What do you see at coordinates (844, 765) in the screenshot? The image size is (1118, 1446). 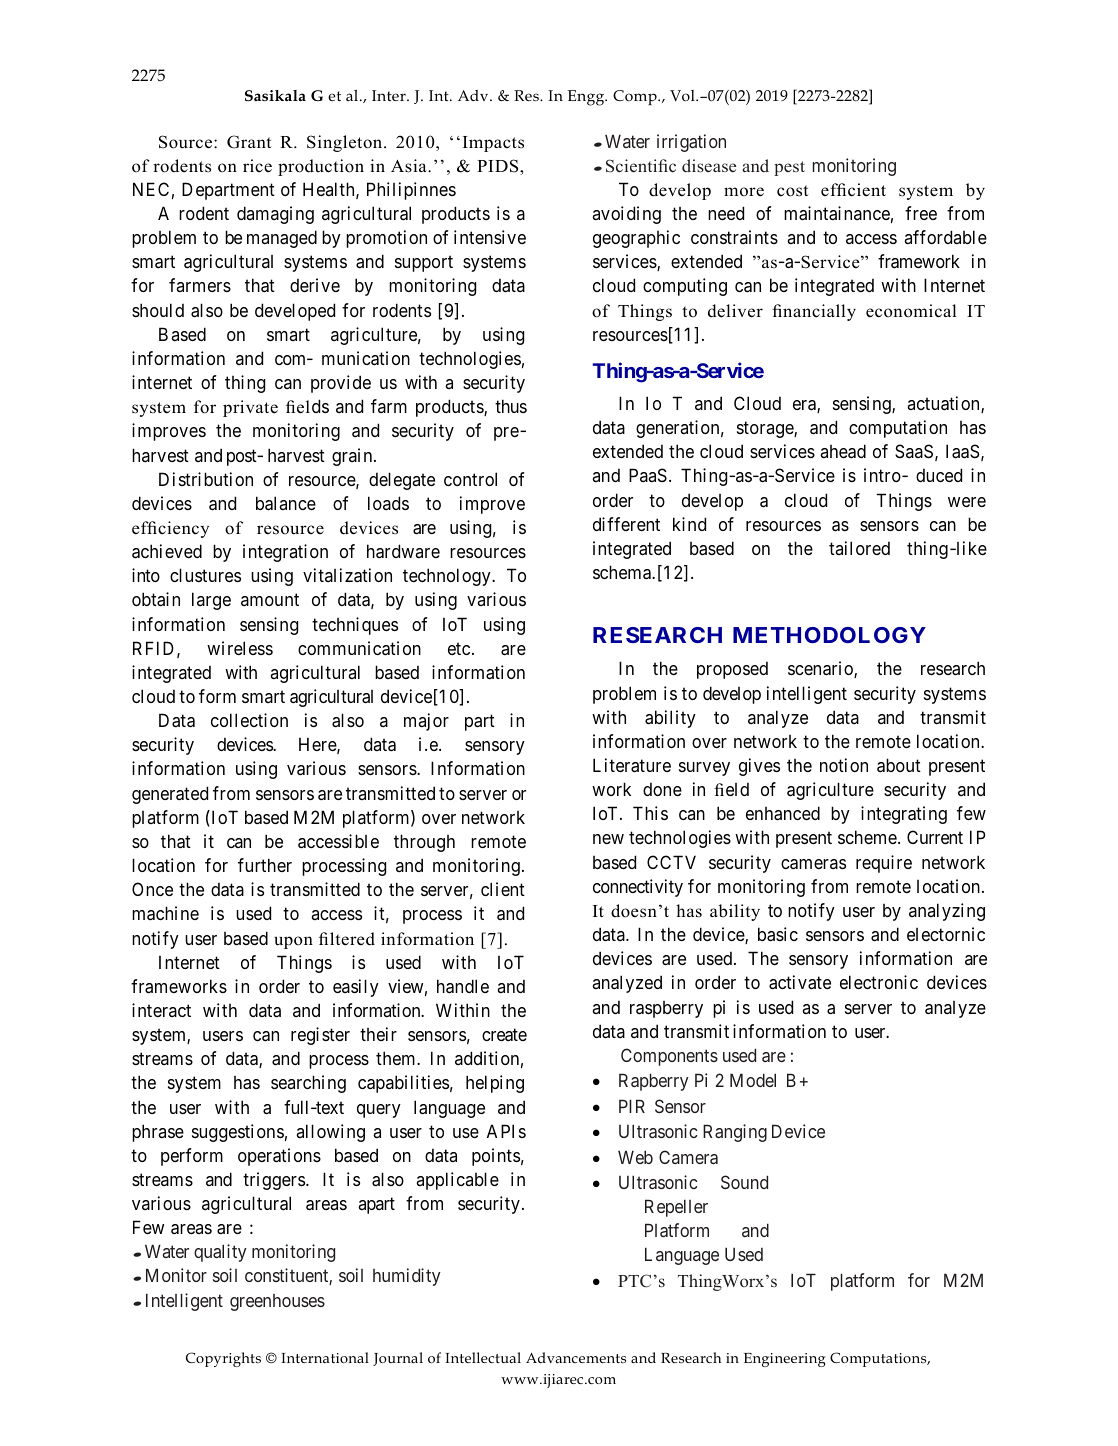 I see `notion` at bounding box center [844, 765].
